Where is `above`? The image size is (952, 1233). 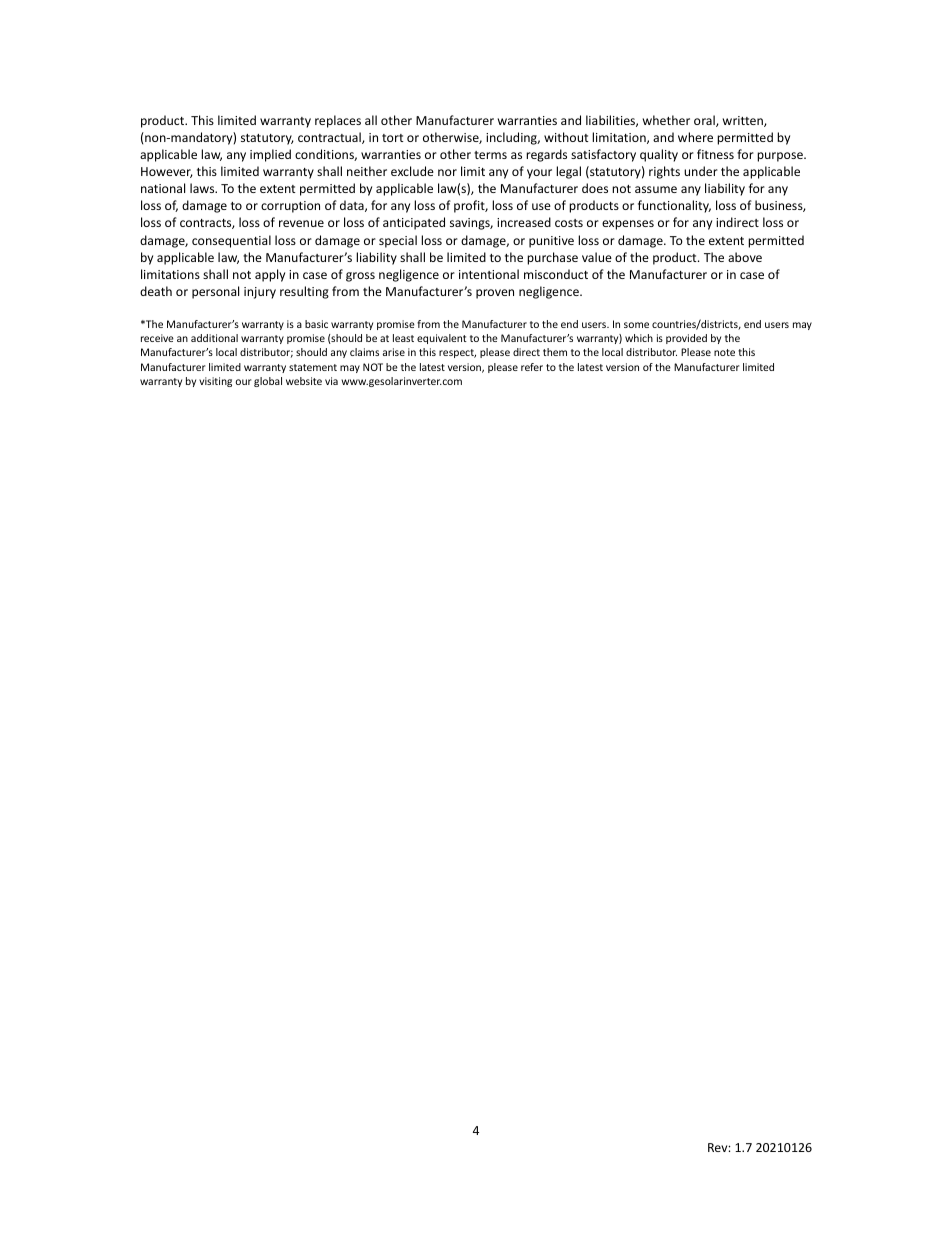 above is located at coordinates (745, 257).
